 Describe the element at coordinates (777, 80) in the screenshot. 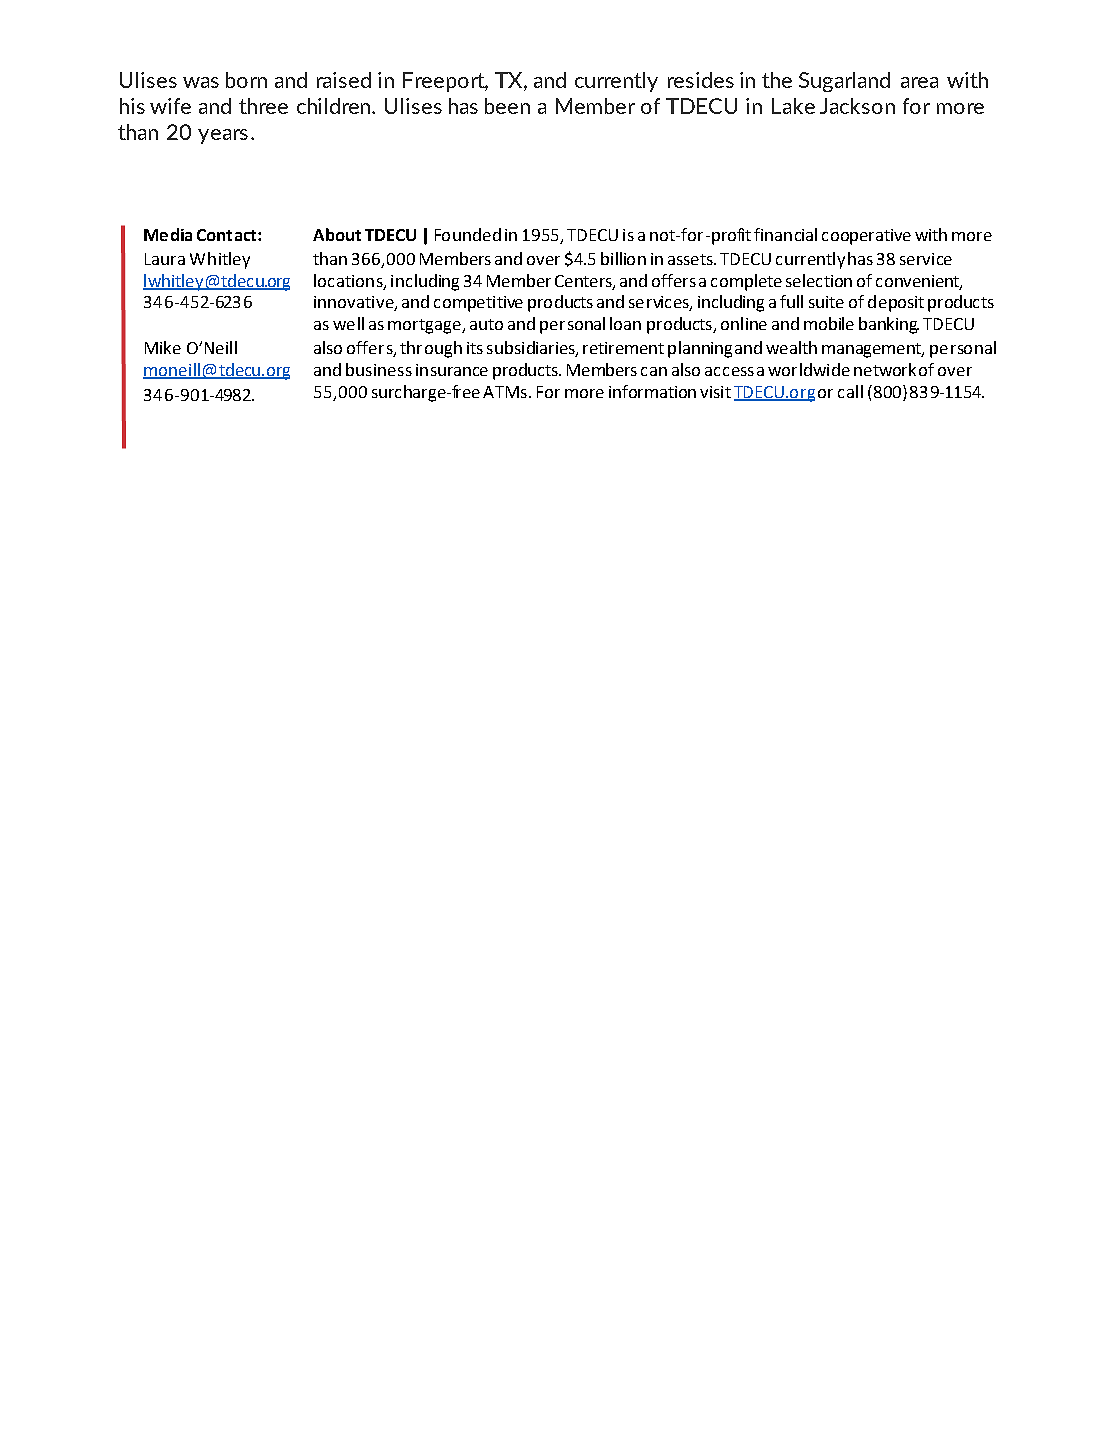

I see `the` at that location.
